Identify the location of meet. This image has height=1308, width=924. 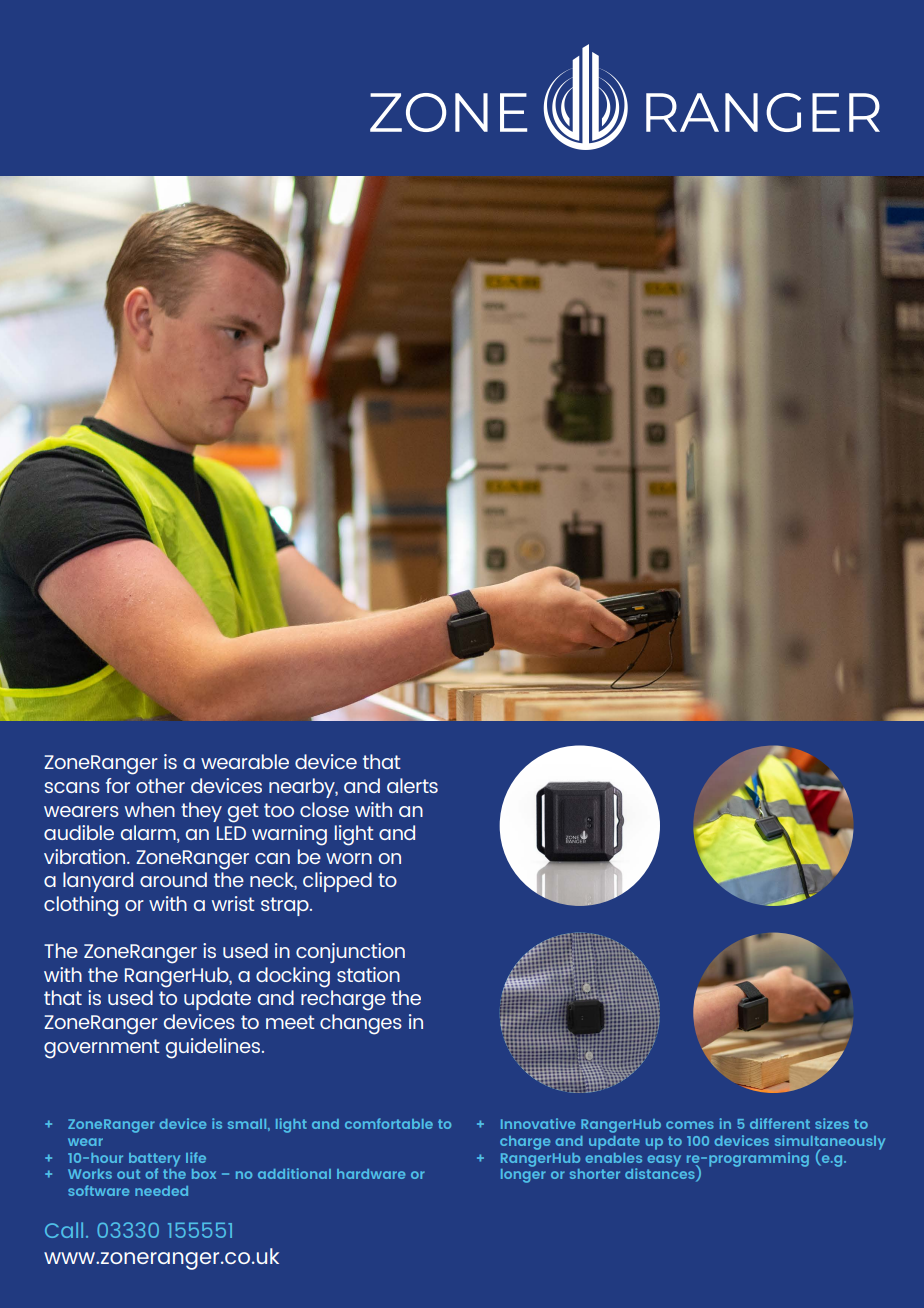
(290, 1022).
